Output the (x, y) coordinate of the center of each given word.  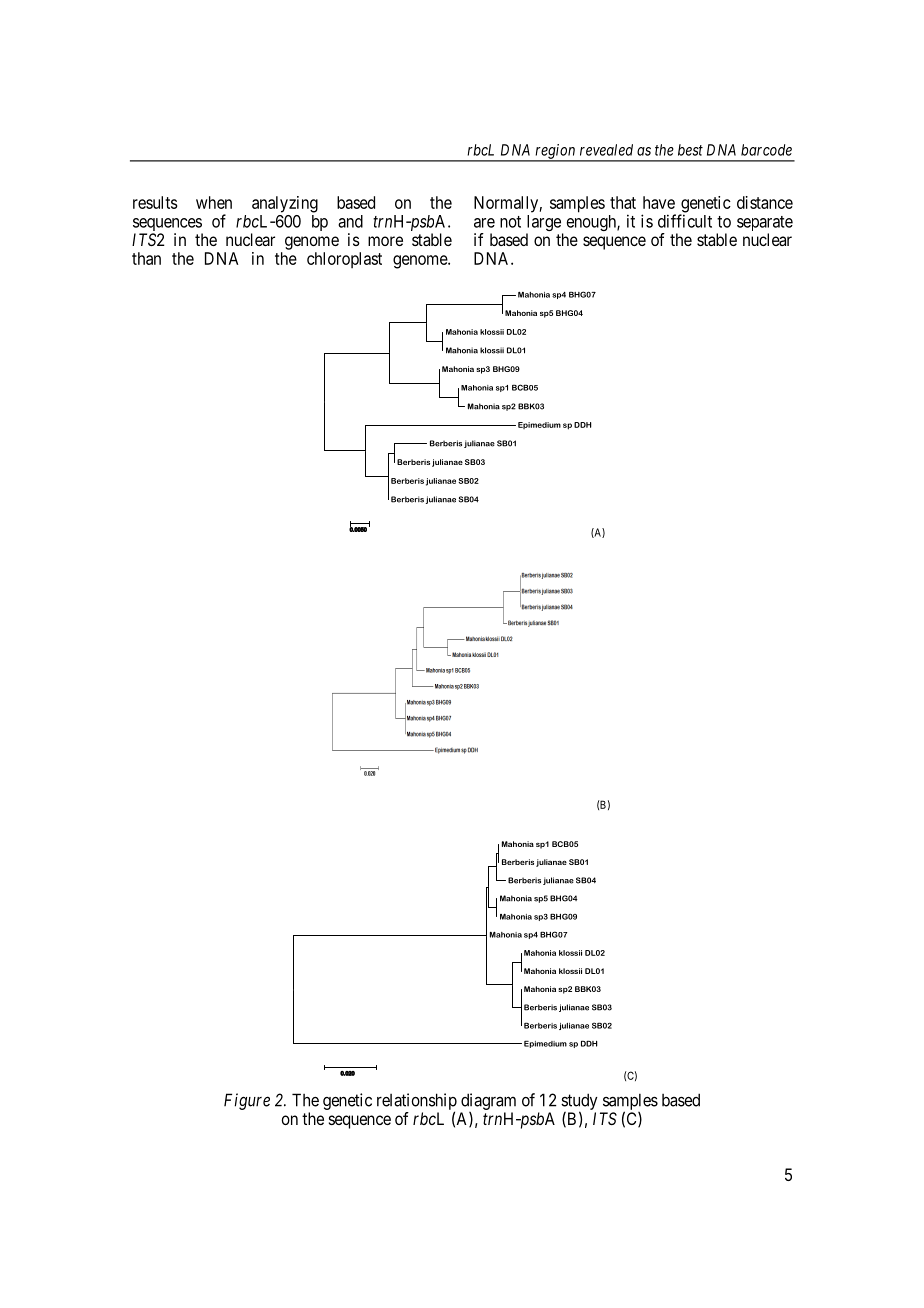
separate (765, 225)
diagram (488, 1103)
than (146, 258)
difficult (685, 221)
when (214, 202)
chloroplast (344, 260)
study (579, 1103)
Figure (247, 1101)
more (385, 241)
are (484, 223)
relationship (417, 1102)
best (690, 150)
